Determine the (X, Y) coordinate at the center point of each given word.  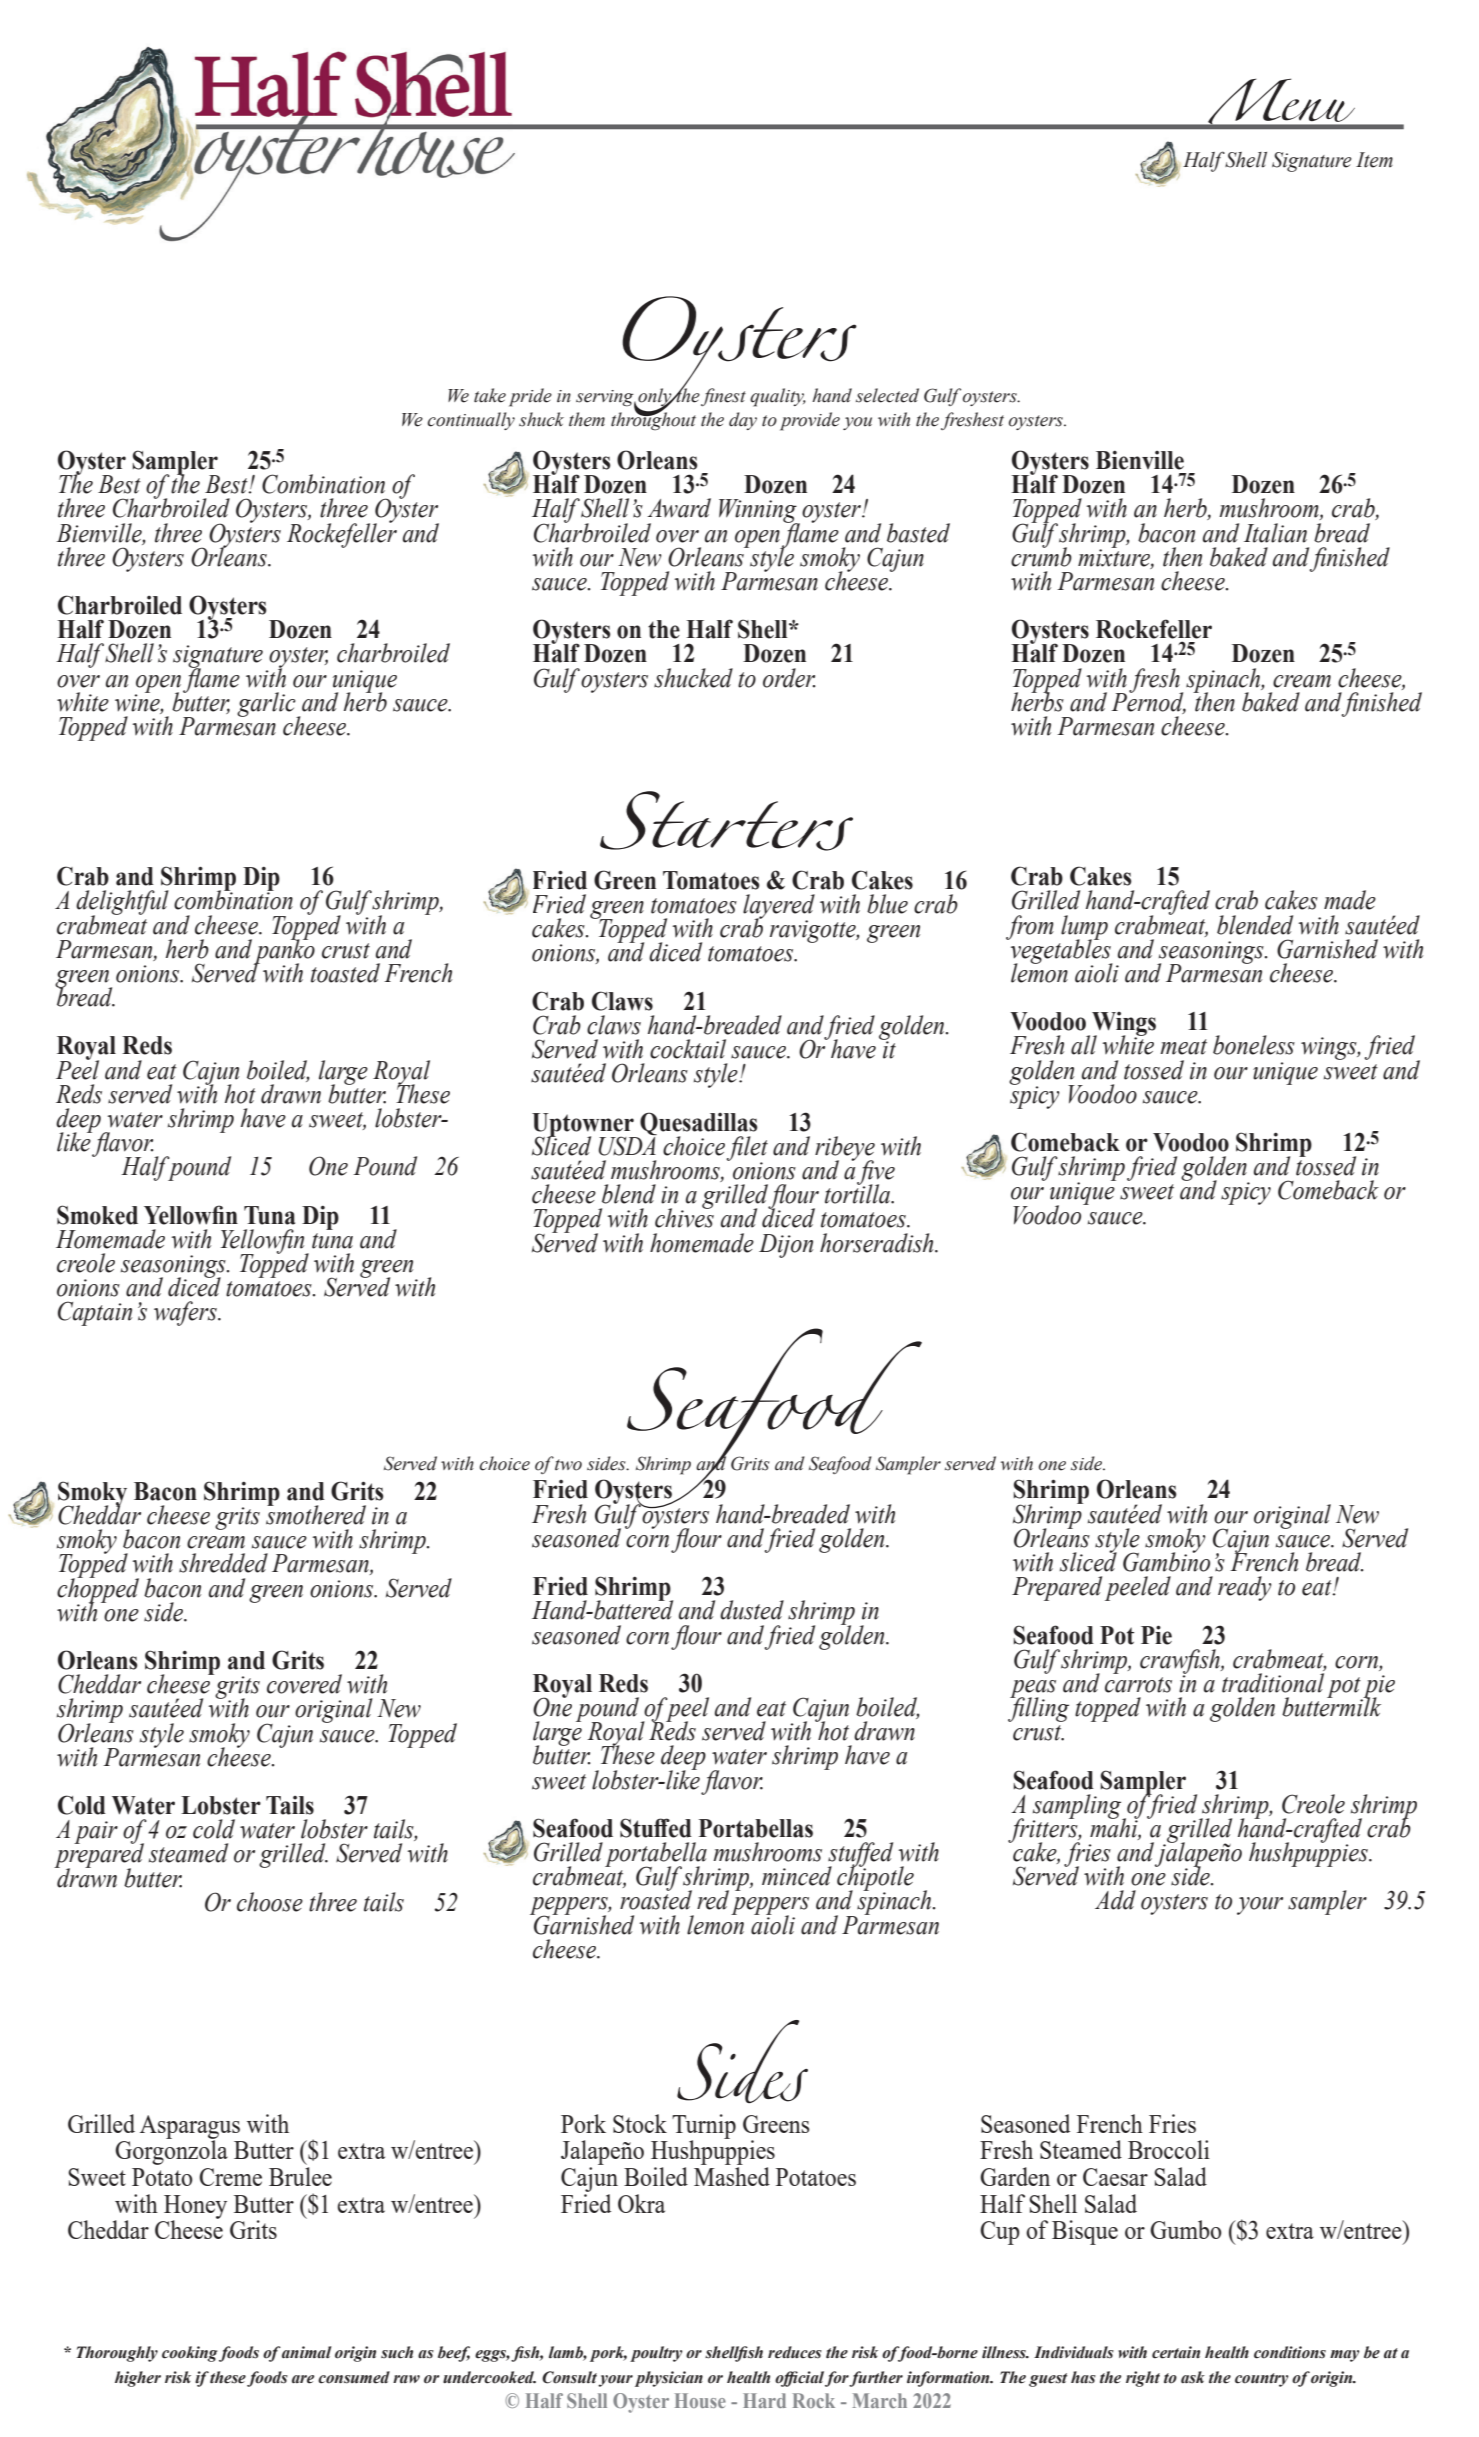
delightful (122, 904)
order (789, 678)
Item (1374, 160)
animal (307, 2352)
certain (1176, 2352)
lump (1084, 928)
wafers (186, 1313)
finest (723, 397)
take (490, 395)
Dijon (786, 1246)
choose (270, 1902)
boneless (1254, 1045)
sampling (1078, 1807)
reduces (795, 2352)
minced (797, 1876)
